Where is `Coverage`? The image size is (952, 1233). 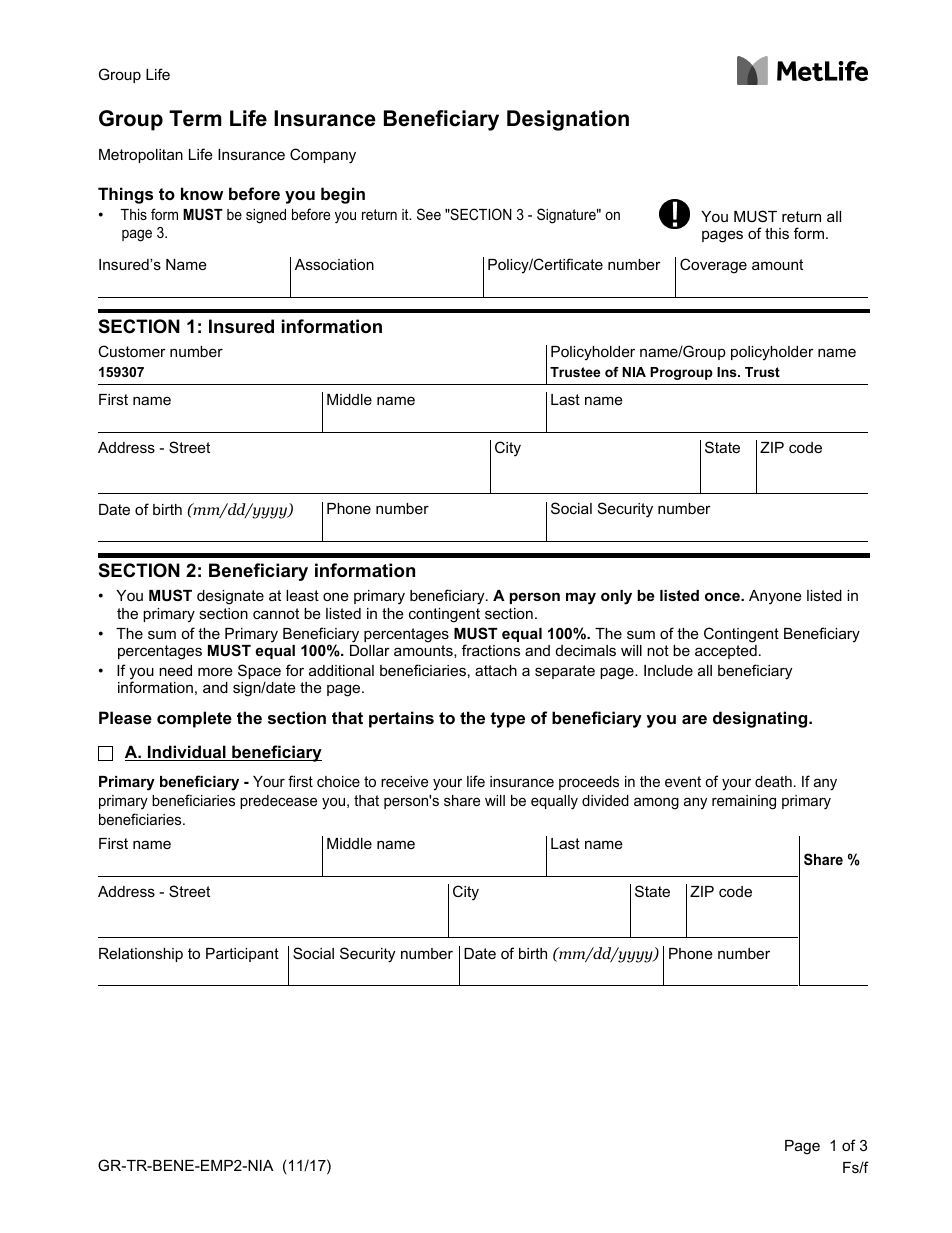
Coverage is located at coordinates (713, 266).
